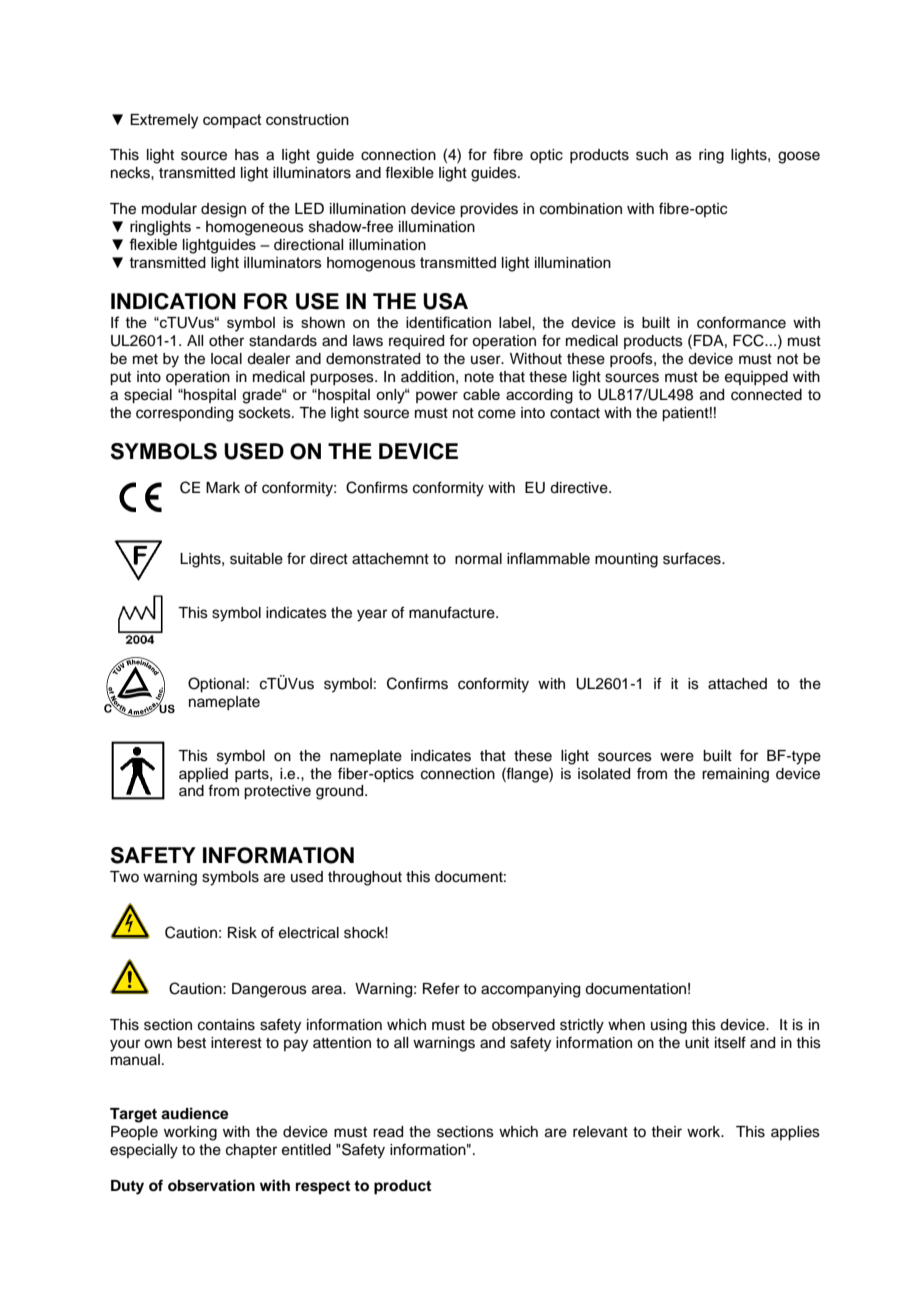 Image resolution: width=924 pixels, height=1308 pixels. Describe the element at coordinates (453, 612) in the screenshot. I see `manufacture` at that location.
